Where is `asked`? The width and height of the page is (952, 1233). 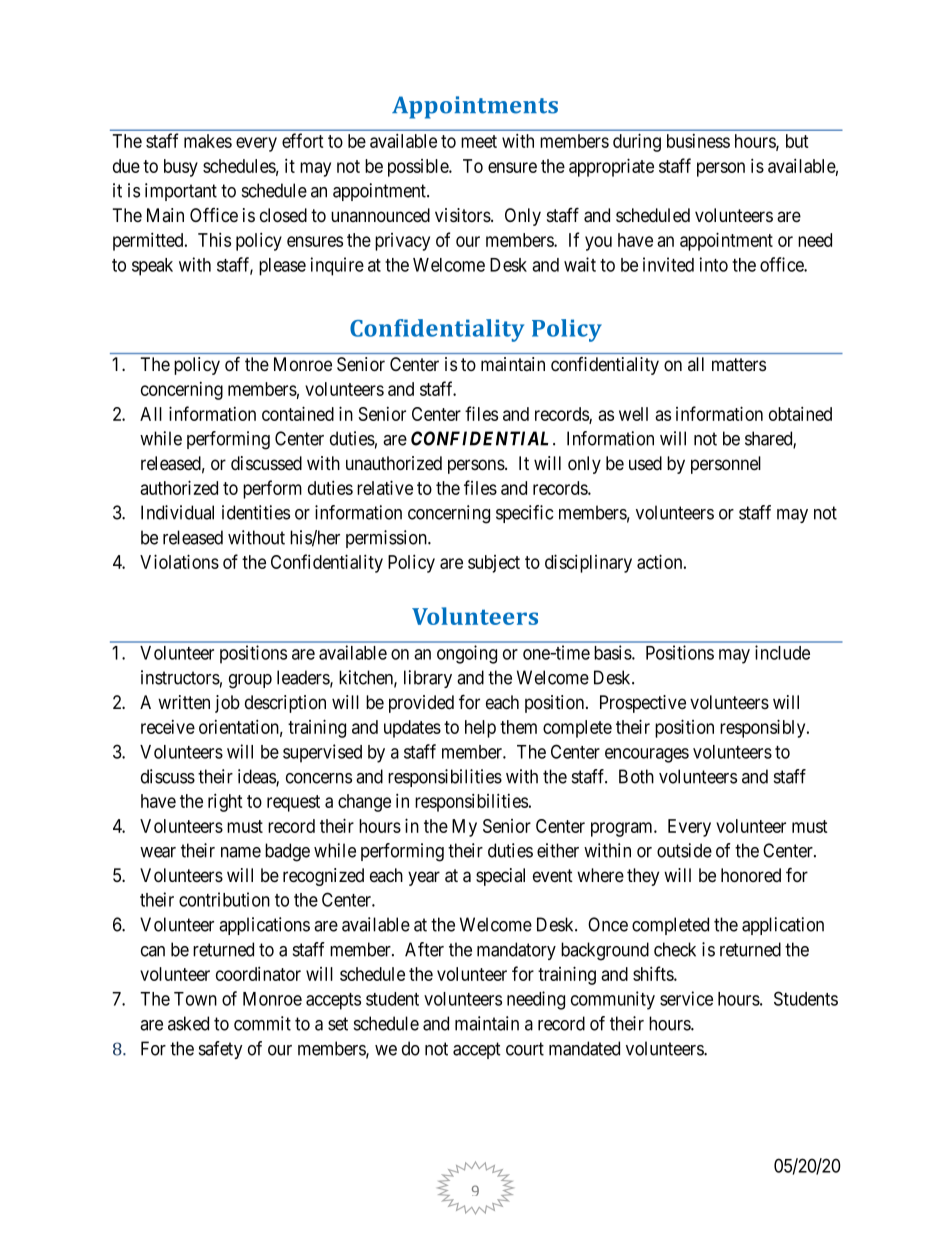
asked is located at coordinates (188, 1023).
